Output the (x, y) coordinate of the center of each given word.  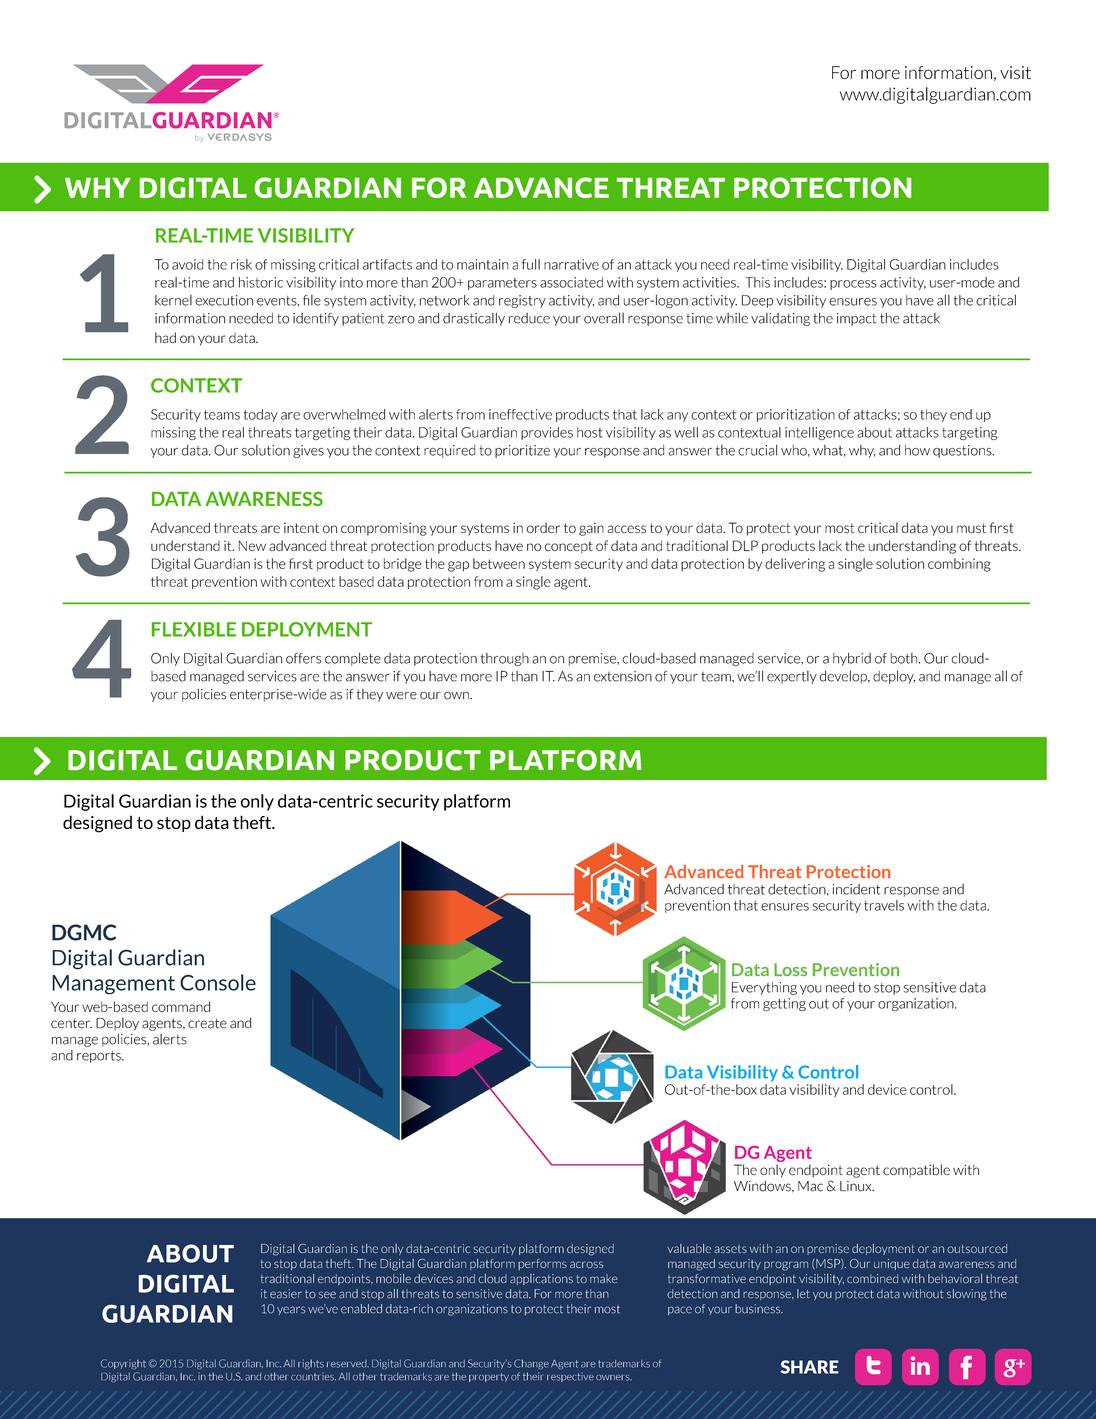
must (971, 528)
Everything (764, 988)
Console (218, 982)
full (531, 264)
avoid (187, 264)
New (252, 546)
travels (884, 905)
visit (1015, 72)
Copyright (123, 1364)
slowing (967, 1295)
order (543, 527)
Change (531, 1364)
